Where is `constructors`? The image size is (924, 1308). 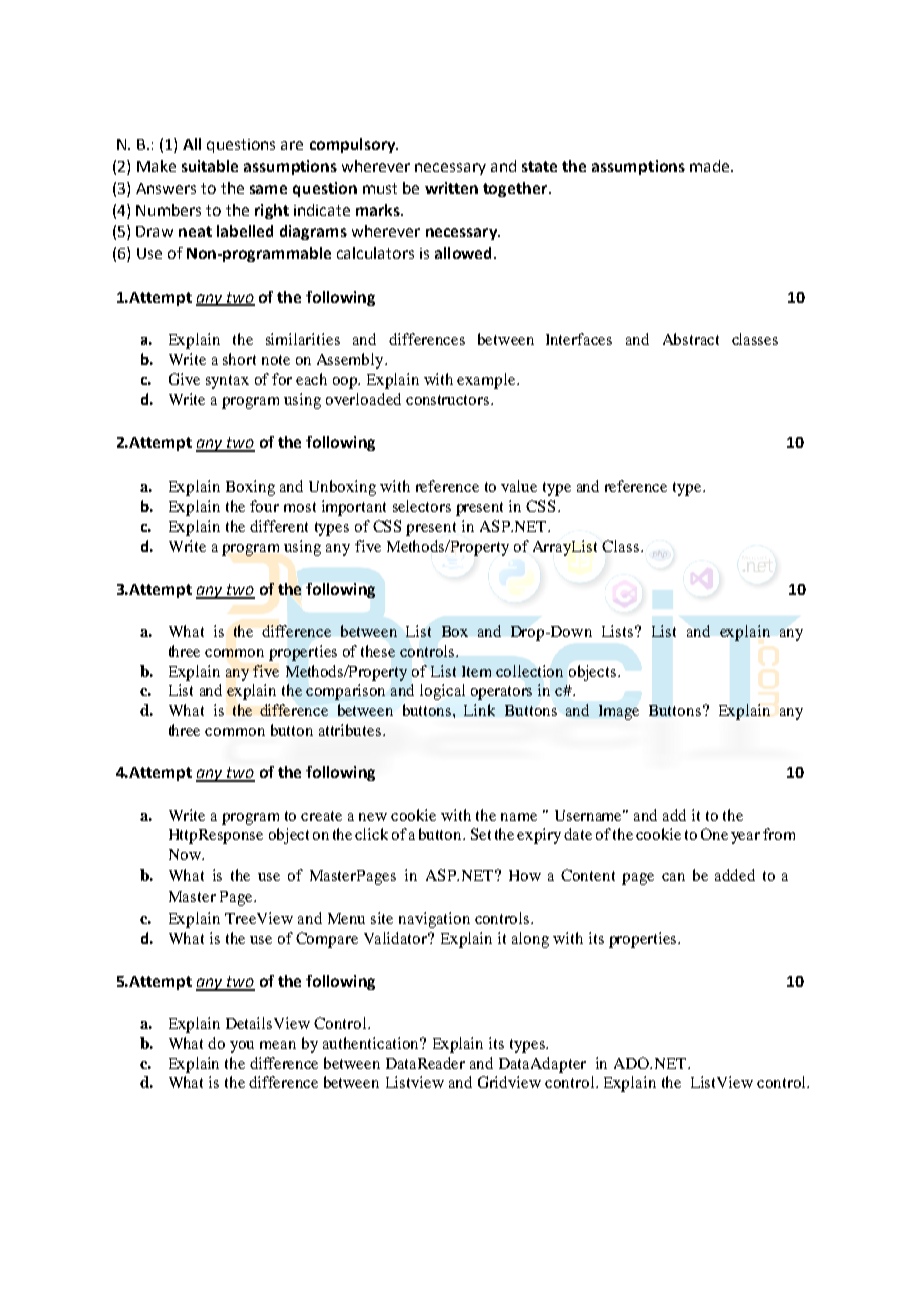
constructors is located at coordinates (449, 400).
